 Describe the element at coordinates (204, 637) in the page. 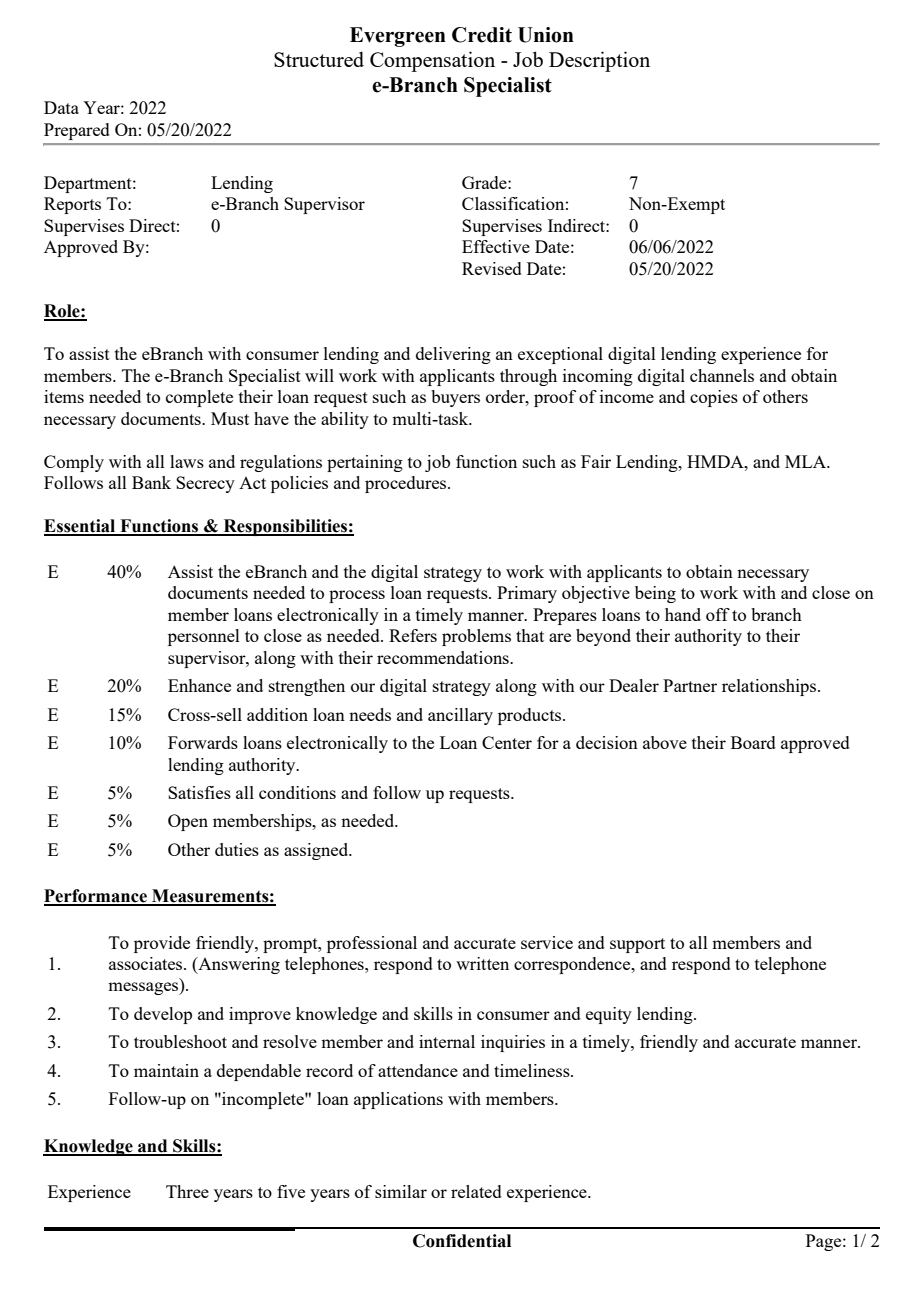

I see `personnel` at that location.
